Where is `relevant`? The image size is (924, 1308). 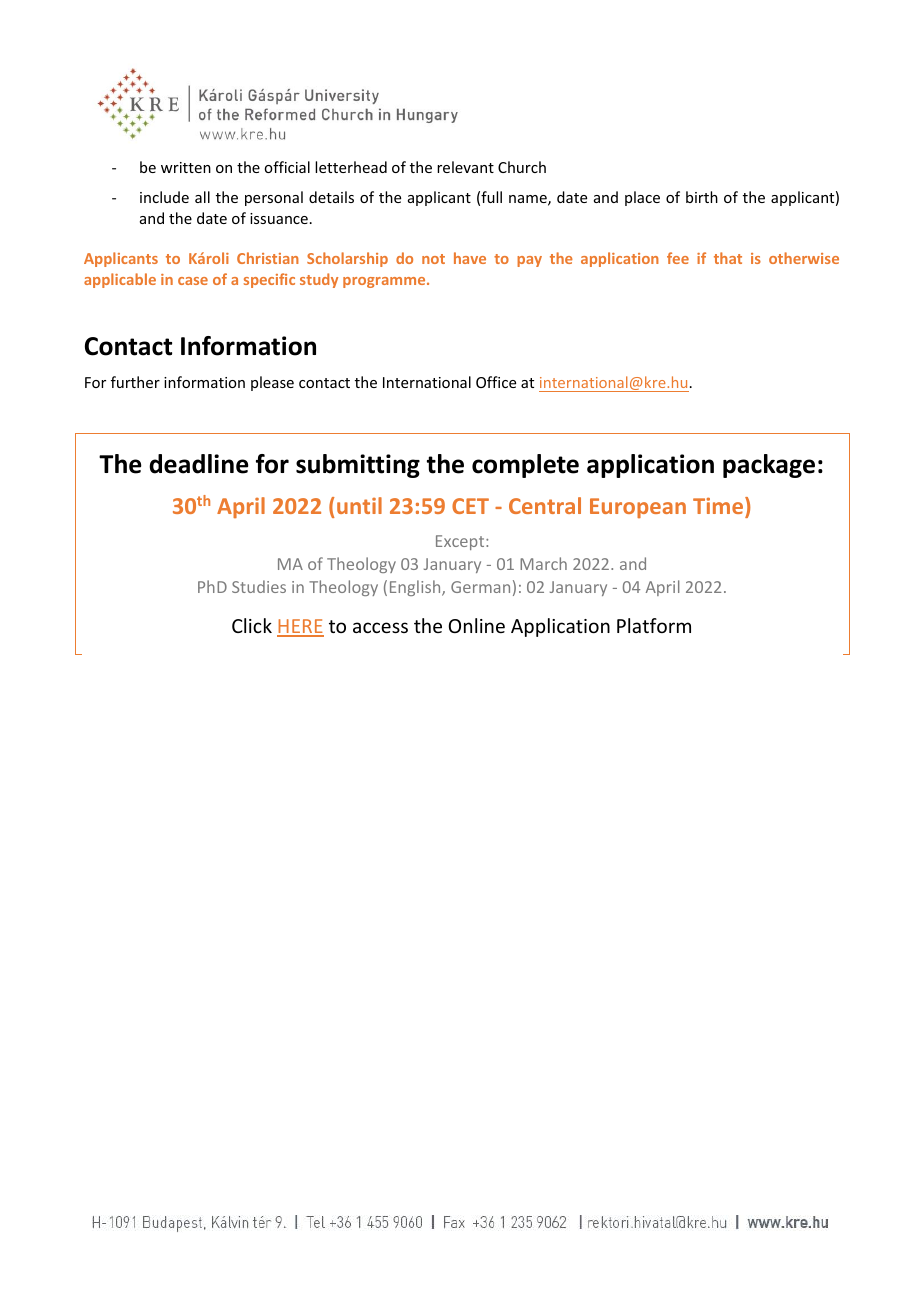
relevant is located at coordinates (465, 167).
